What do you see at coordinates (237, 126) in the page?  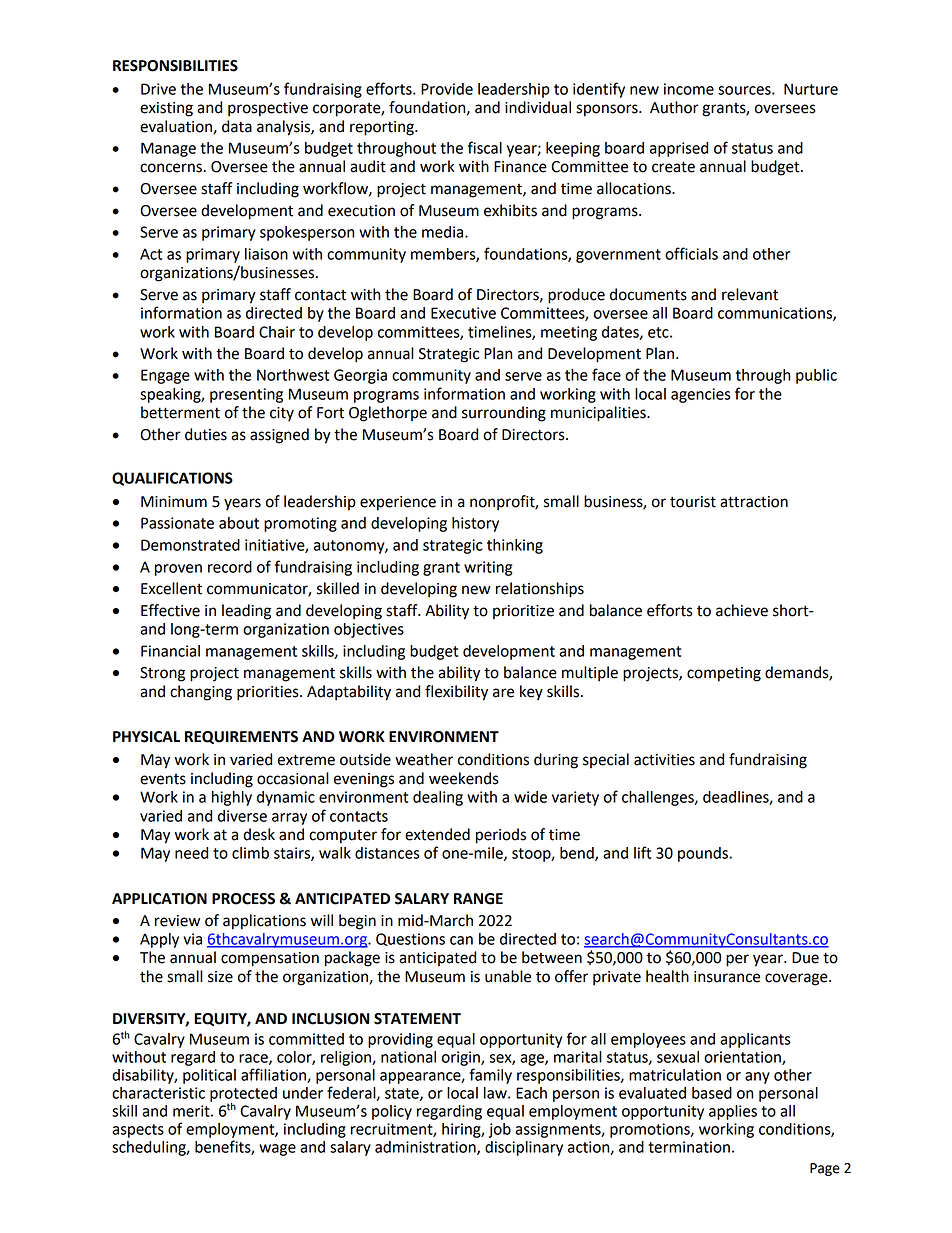 I see `data` at bounding box center [237, 126].
